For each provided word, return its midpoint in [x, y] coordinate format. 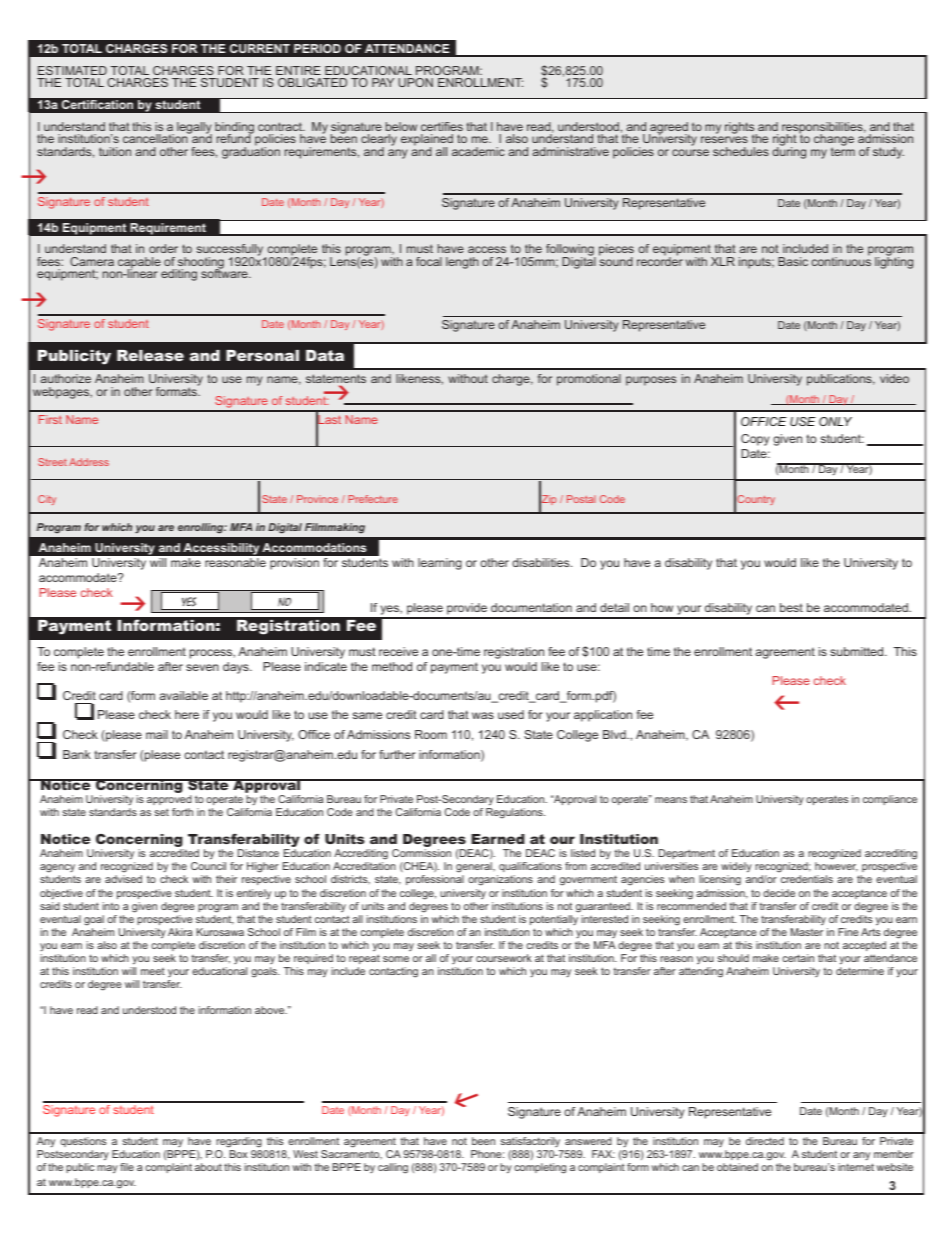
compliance [890, 800]
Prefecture [373, 499]
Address [89, 462]
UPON [415, 82]
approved [169, 800]
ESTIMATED [72, 70]
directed [765, 1141]
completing [540, 1168]
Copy [755, 440]
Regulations [515, 813]
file [127, 1167]
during [789, 152]
